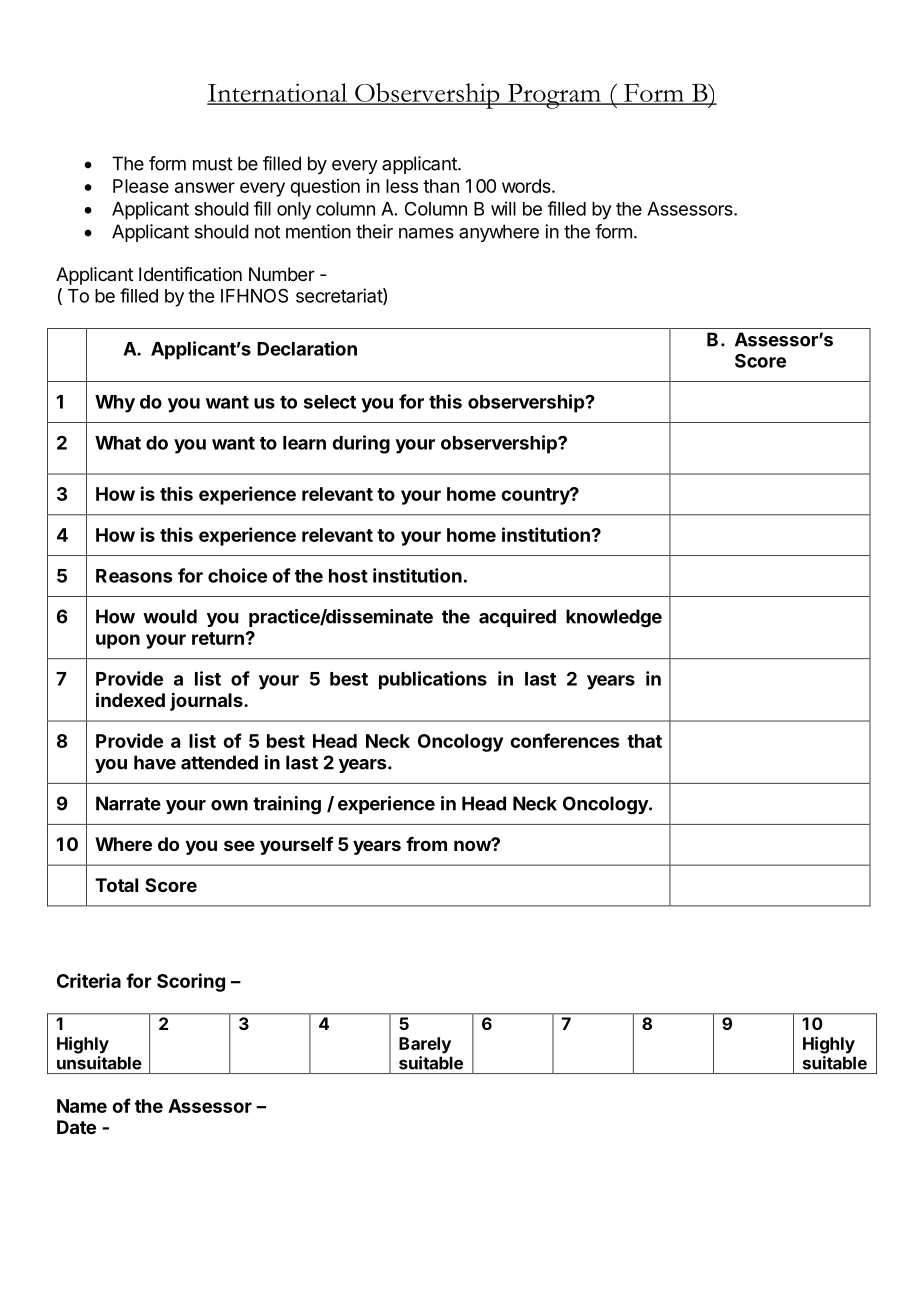 The width and height of the document is (924, 1308). I want to click on question, so click(325, 188).
